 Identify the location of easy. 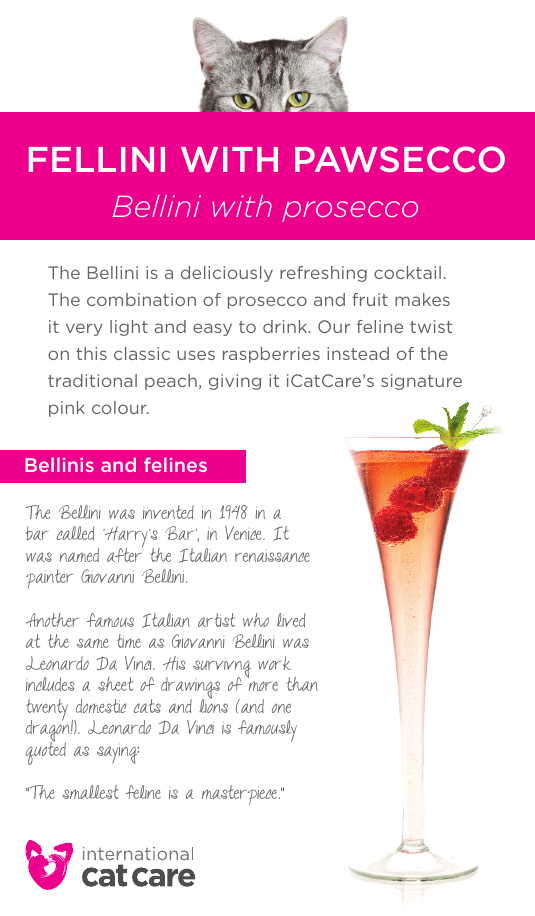
(212, 329).
